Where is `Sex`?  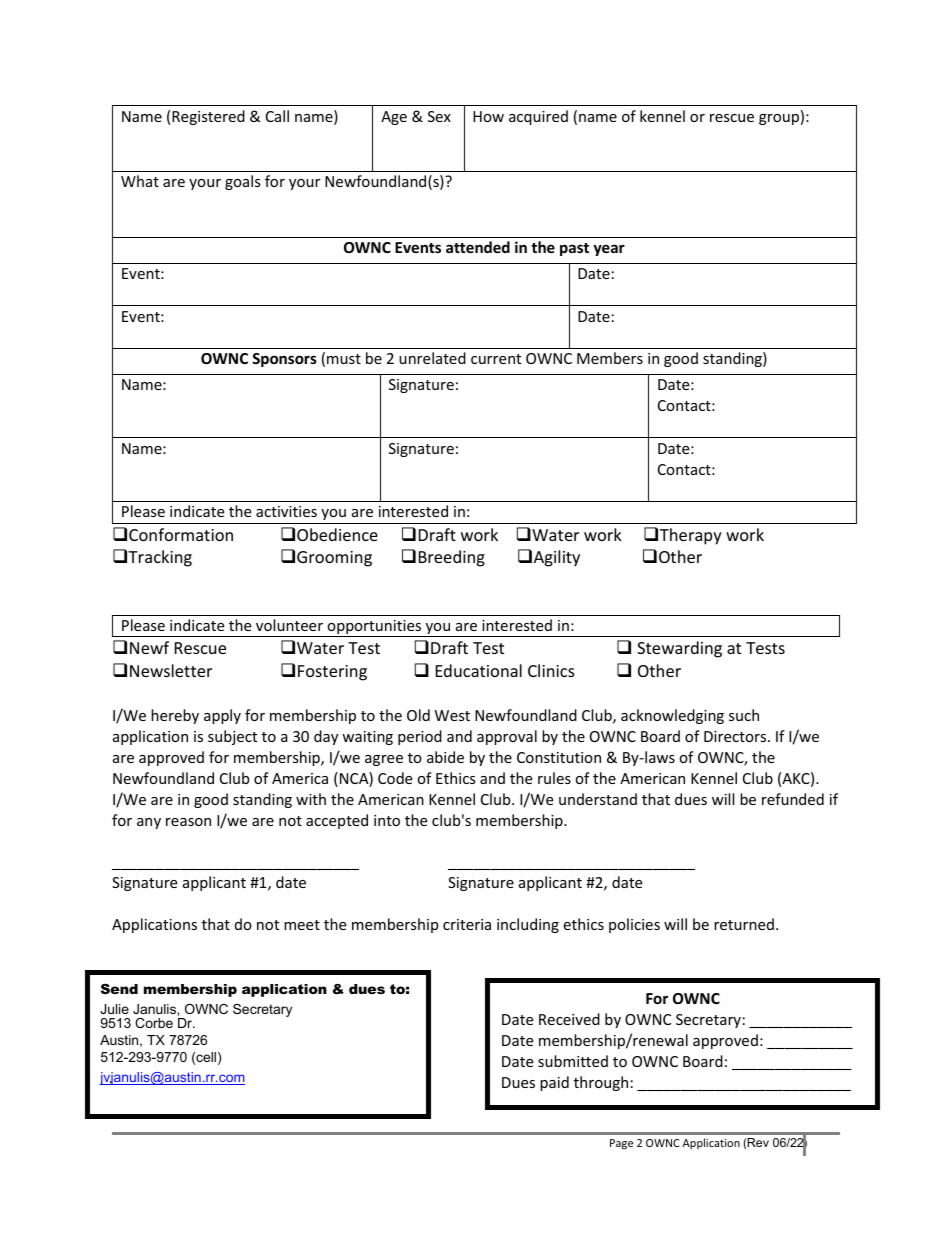
Sex is located at coordinates (439, 116).
